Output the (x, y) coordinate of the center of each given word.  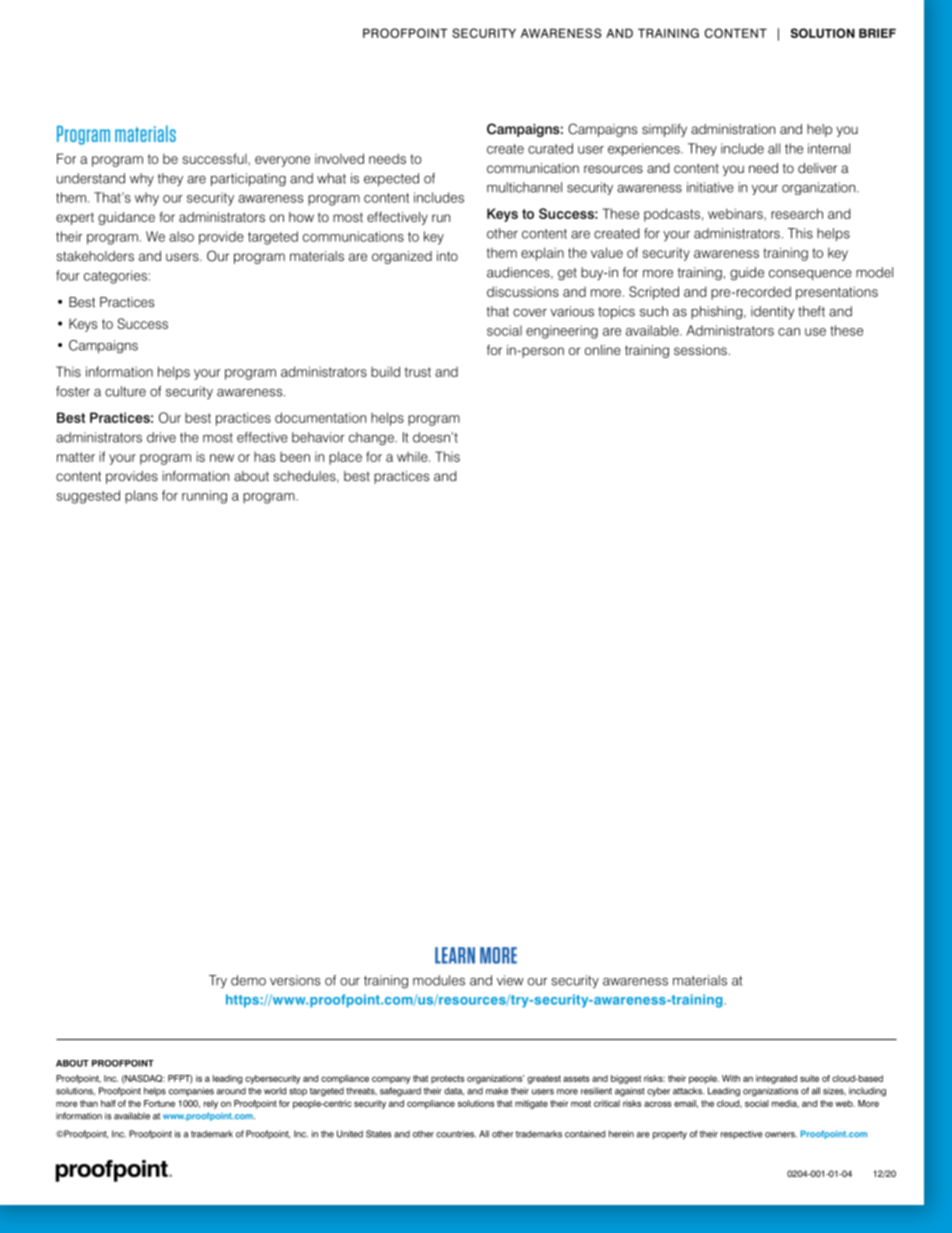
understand (91, 178)
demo (248, 980)
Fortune (159, 1103)
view (510, 980)
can (789, 332)
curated (550, 148)
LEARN (455, 955)
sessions (700, 350)
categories (115, 277)
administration (733, 129)
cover (530, 313)
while (413, 457)
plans (141, 497)
